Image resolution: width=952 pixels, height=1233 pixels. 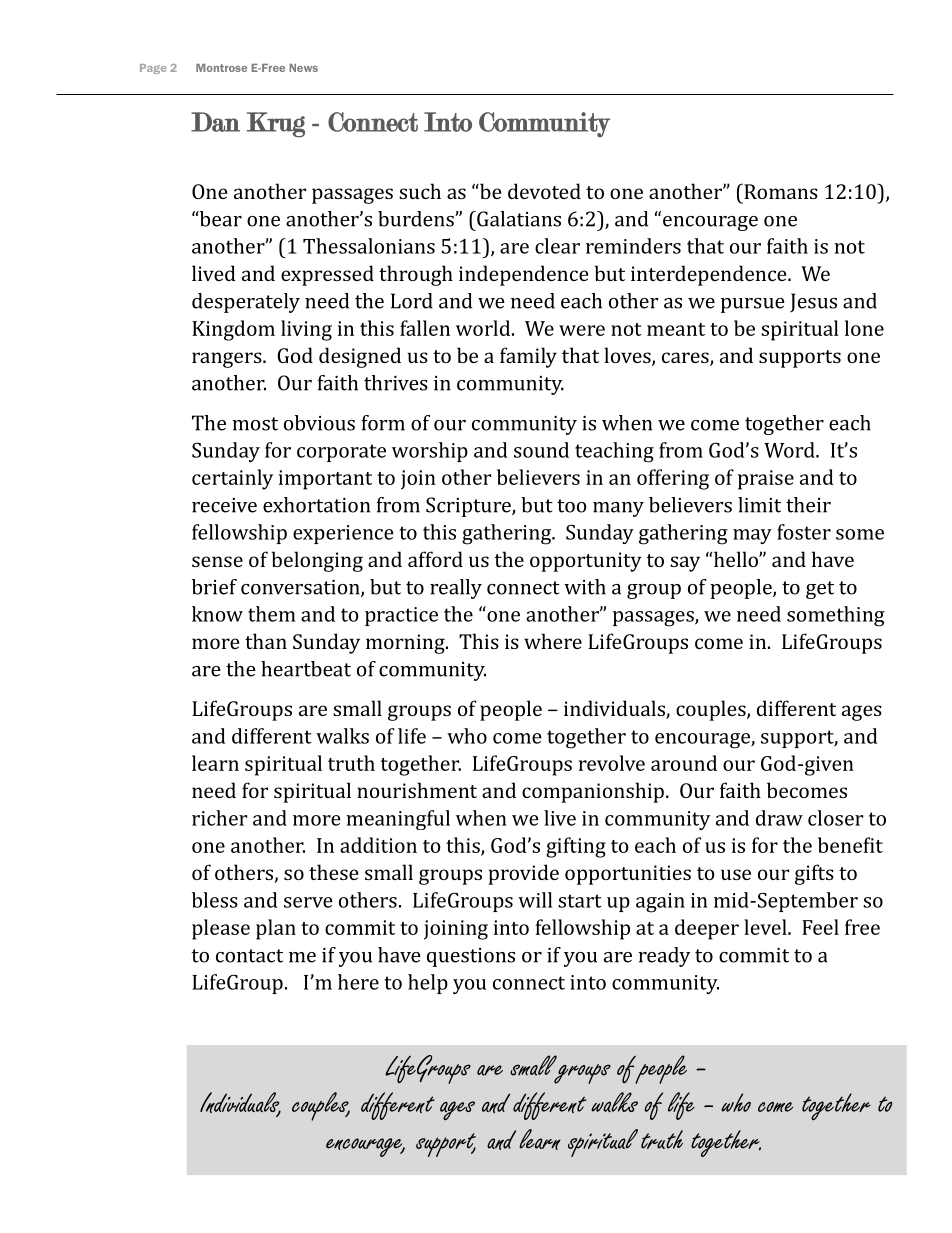 I want to click on pursue, so click(x=753, y=305).
